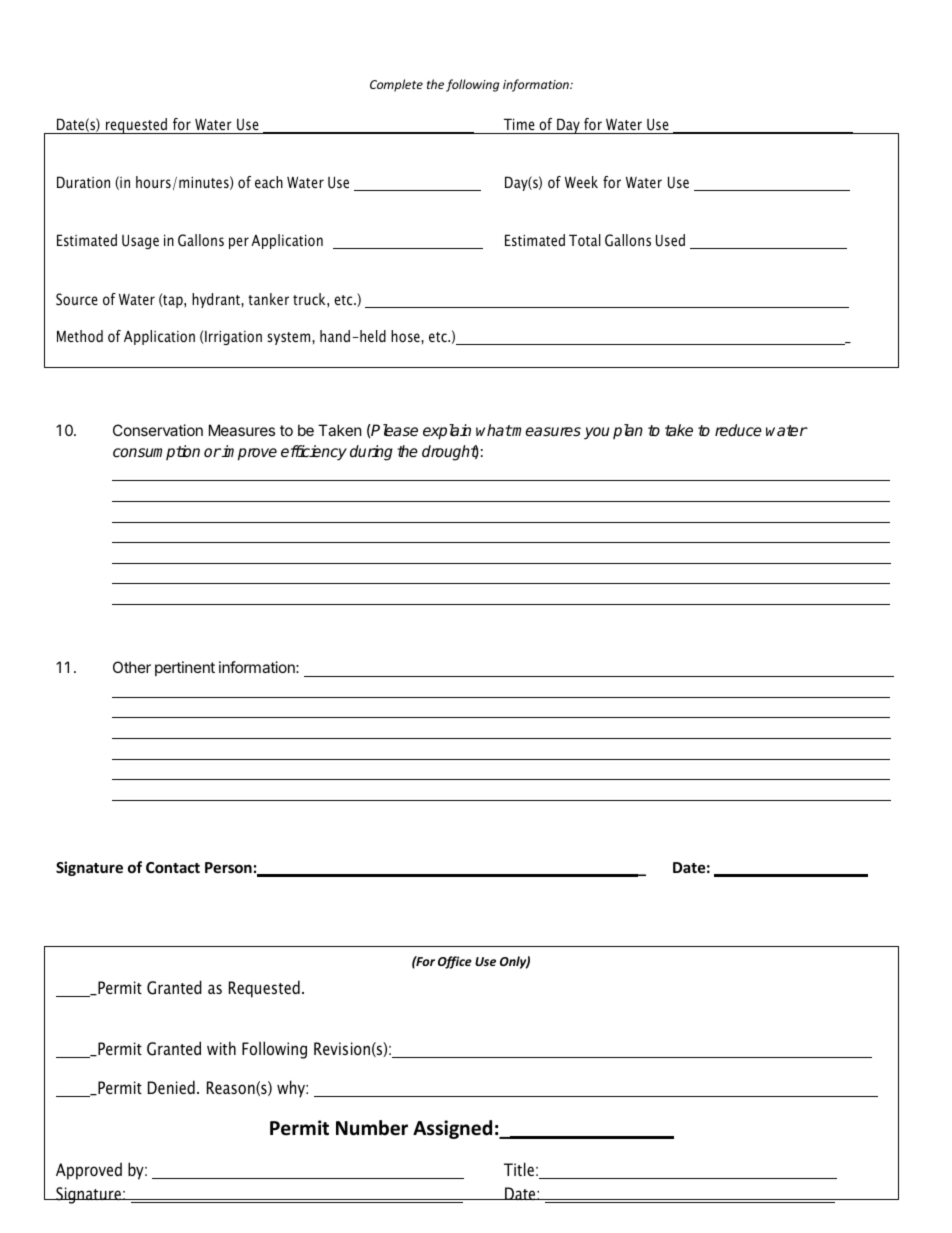 The image size is (952, 1233). Describe the element at coordinates (519, 1169) in the screenshot. I see `Title` at that location.
